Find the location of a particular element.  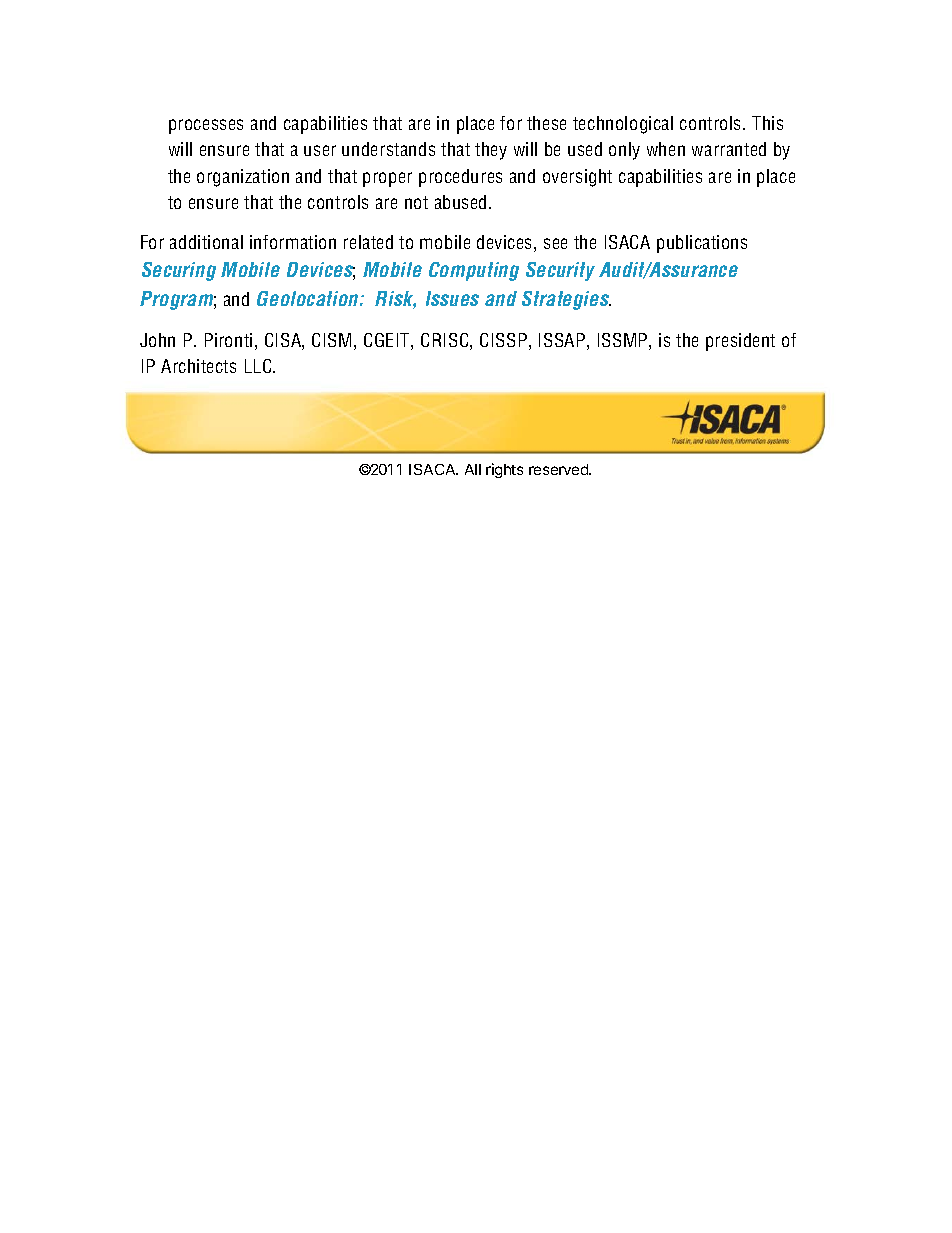

LLC is located at coordinates (259, 366).
